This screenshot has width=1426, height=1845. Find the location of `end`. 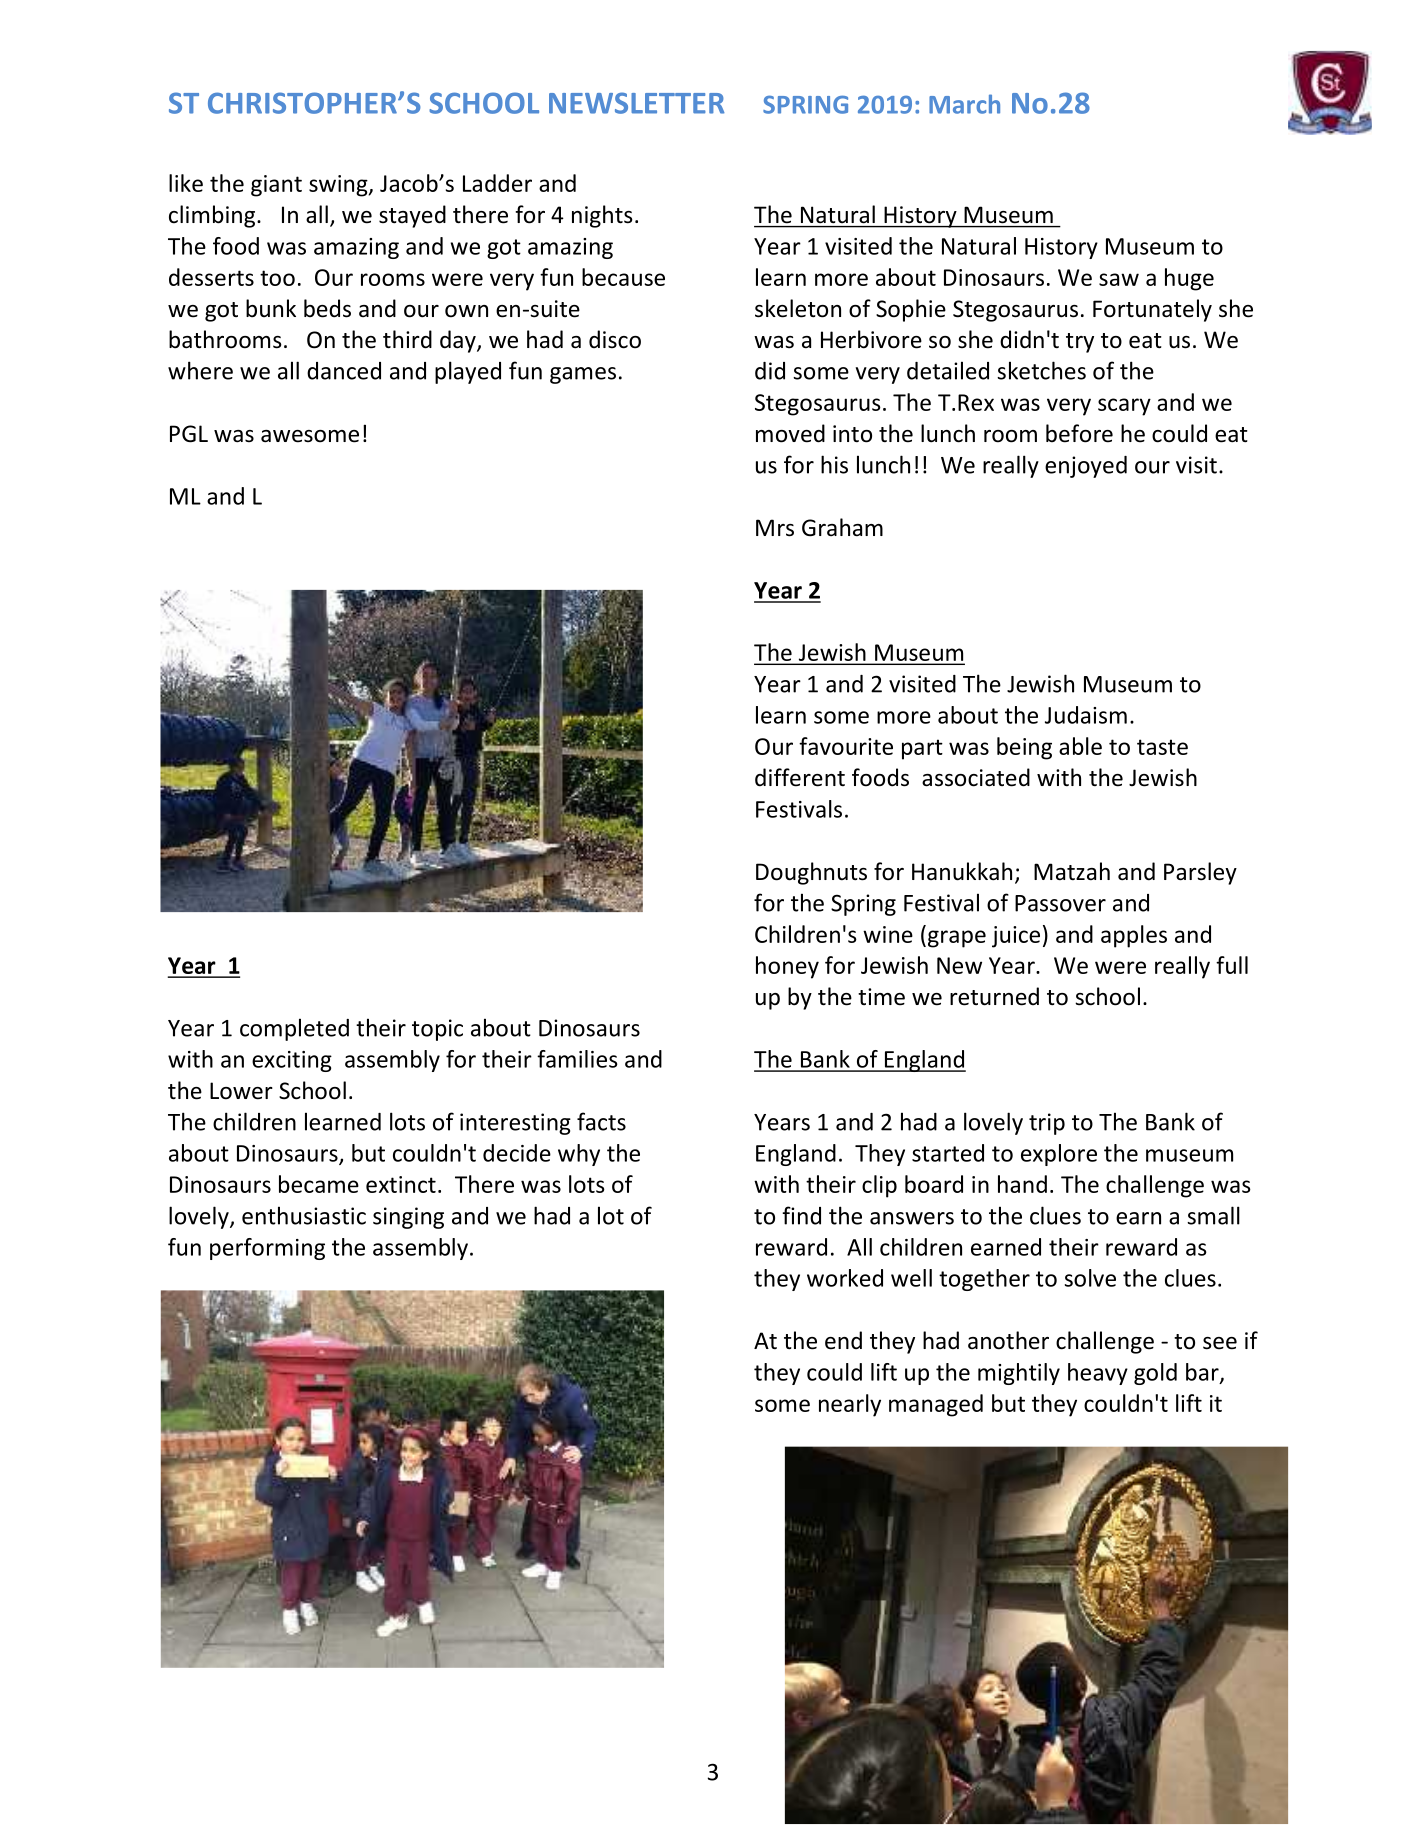

end is located at coordinates (843, 1340).
